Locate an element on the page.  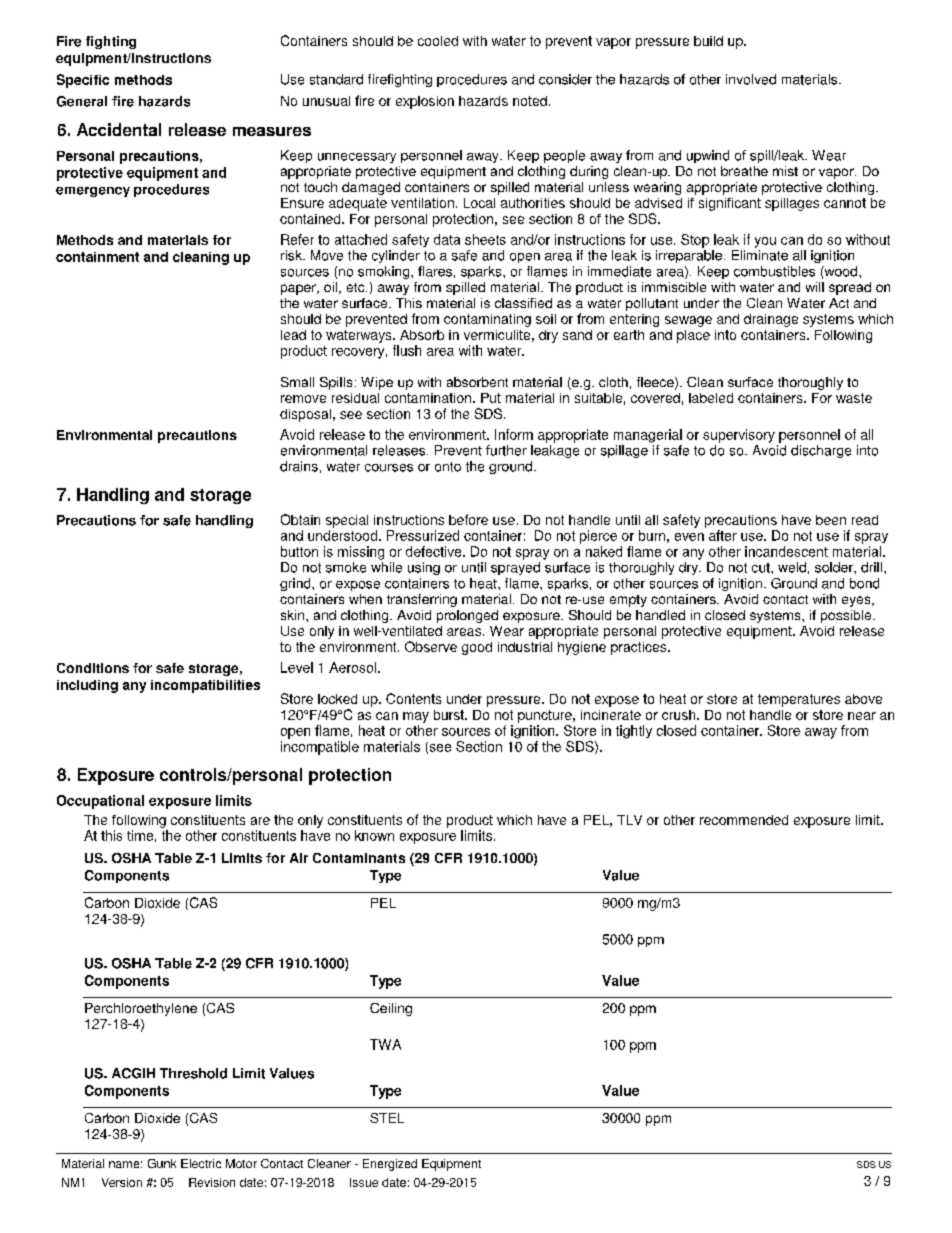
Energized is located at coordinates (390, 1165).
